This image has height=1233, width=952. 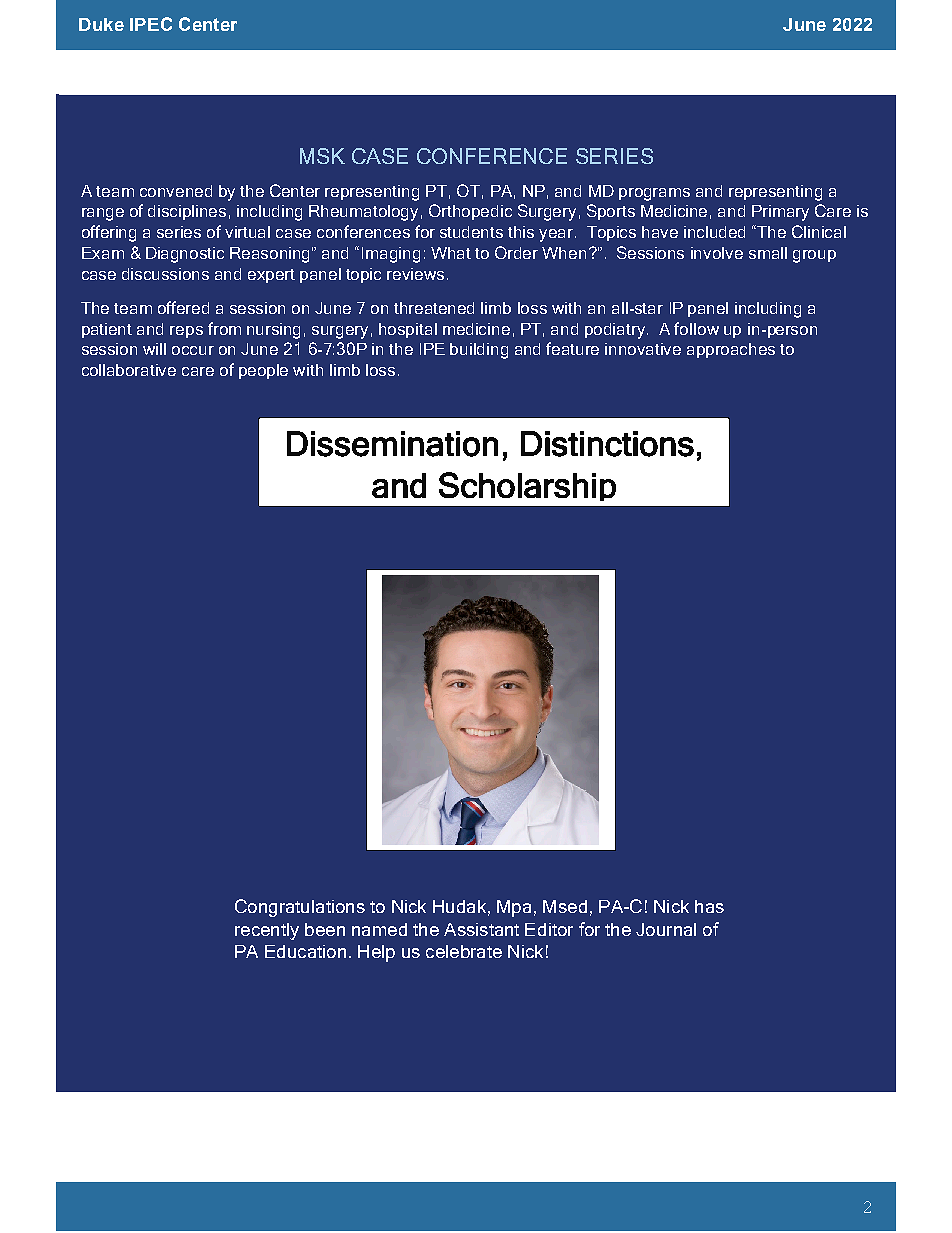 I want to click on Congratulations, so click(x=300, y=908).
